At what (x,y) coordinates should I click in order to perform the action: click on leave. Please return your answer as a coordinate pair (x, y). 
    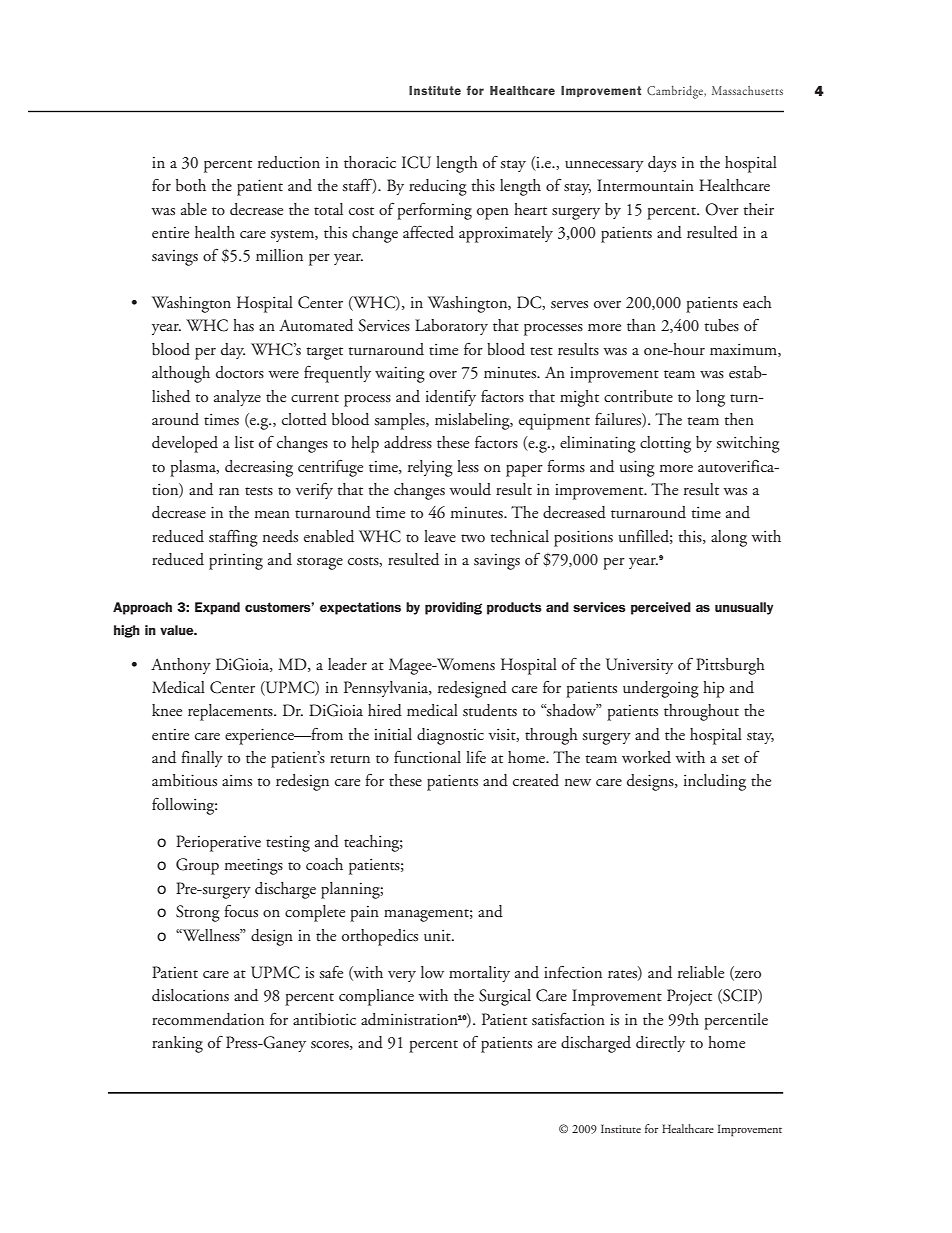
    Looking at the image, I should click on (440, 536).
